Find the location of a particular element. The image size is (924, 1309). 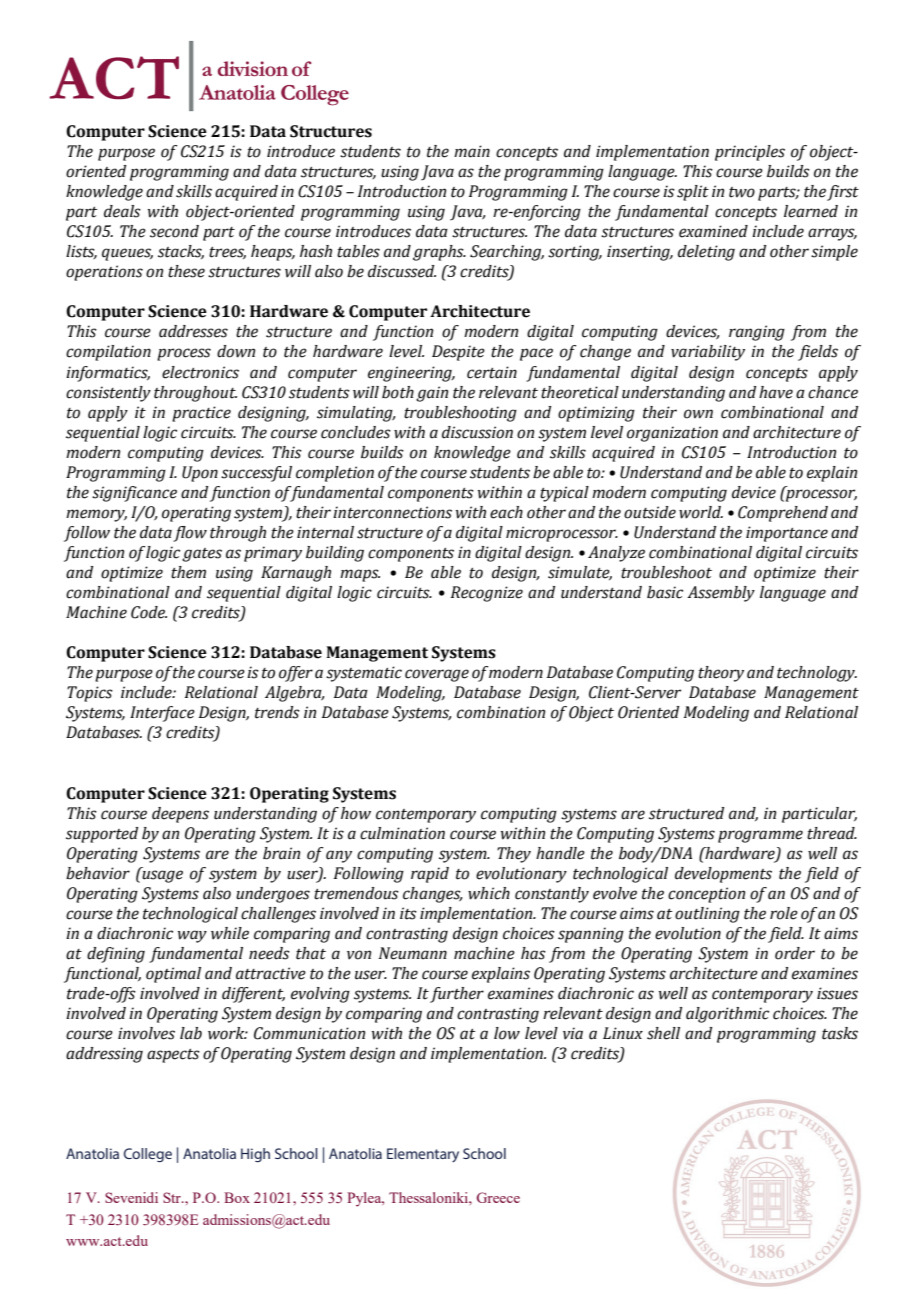

deepens is located at coordinates (180, 815).
